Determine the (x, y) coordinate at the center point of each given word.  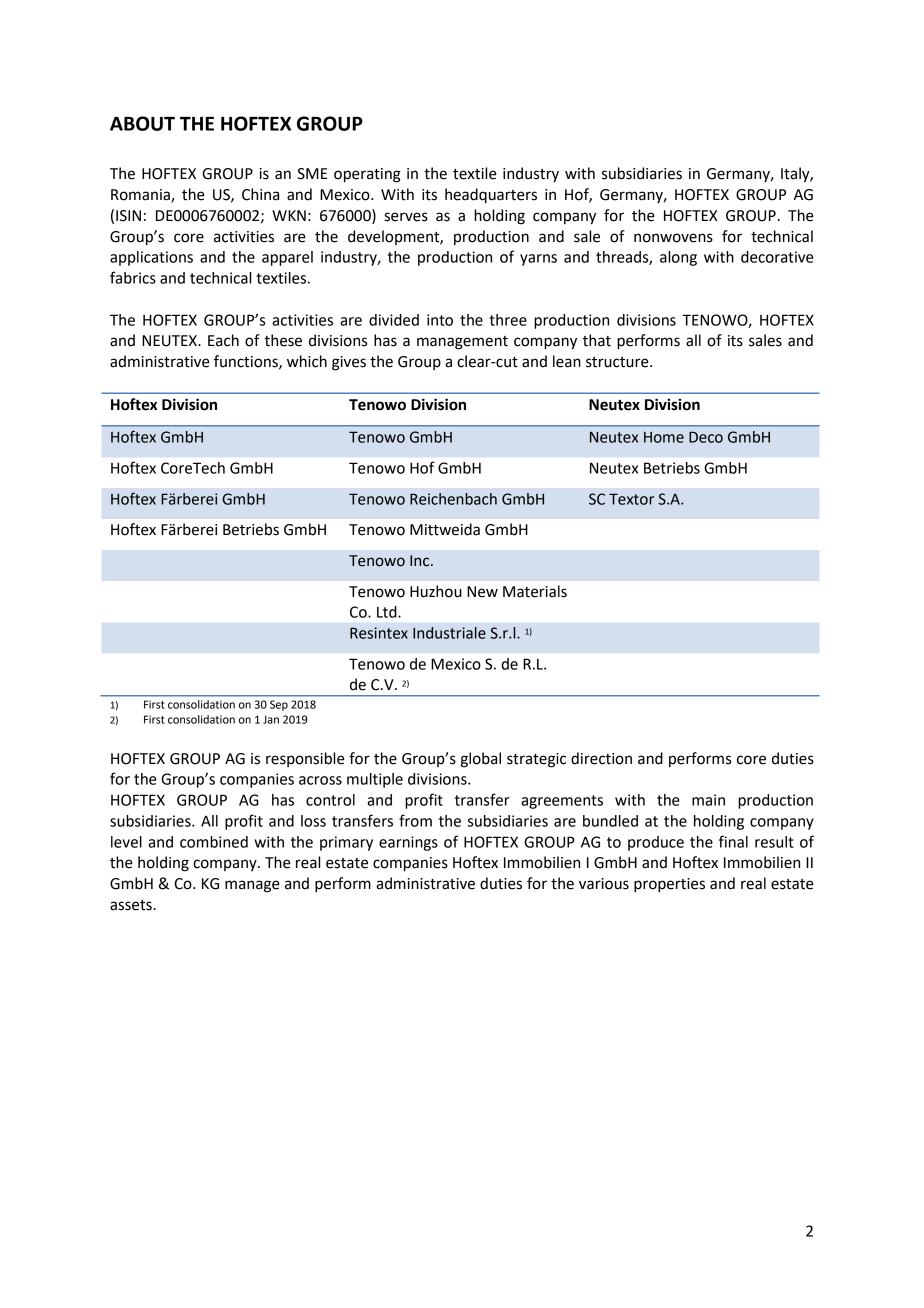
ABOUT (142, 123)
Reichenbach (453, 499)
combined (214, 842)
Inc (421, 561)
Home (664, 437)
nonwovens (673, 238)
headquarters (491, 196)
